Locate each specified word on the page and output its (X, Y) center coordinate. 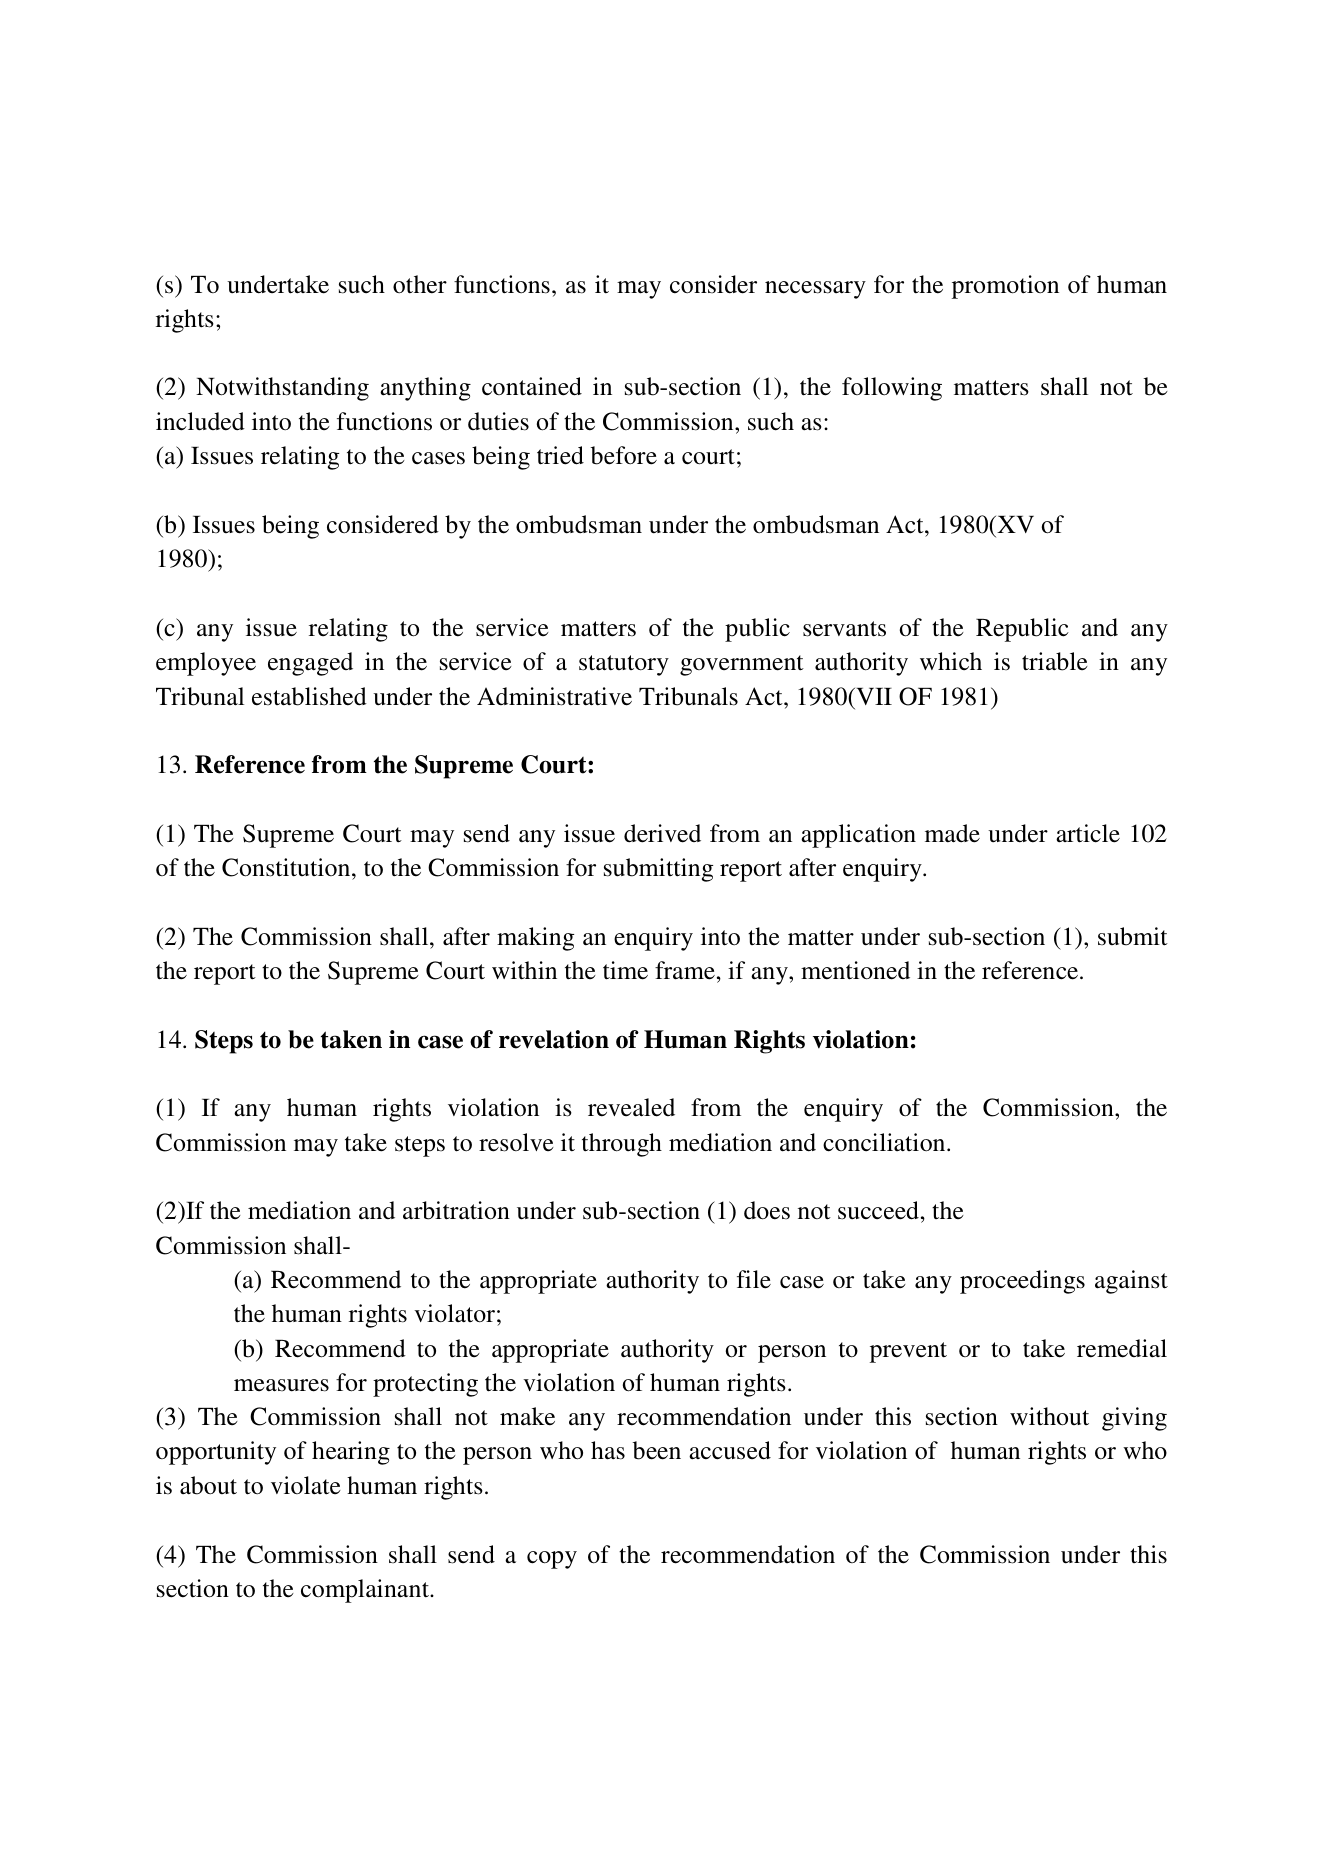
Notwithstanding (282, 389)
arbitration (456, 1210)
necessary (815, 290)
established (309, 696)
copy (552, 1560)
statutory (624, 665)
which (951, 661)
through (622, 1145)
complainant (366, 1591)
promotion (1005, 287)
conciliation (885, 1142)
